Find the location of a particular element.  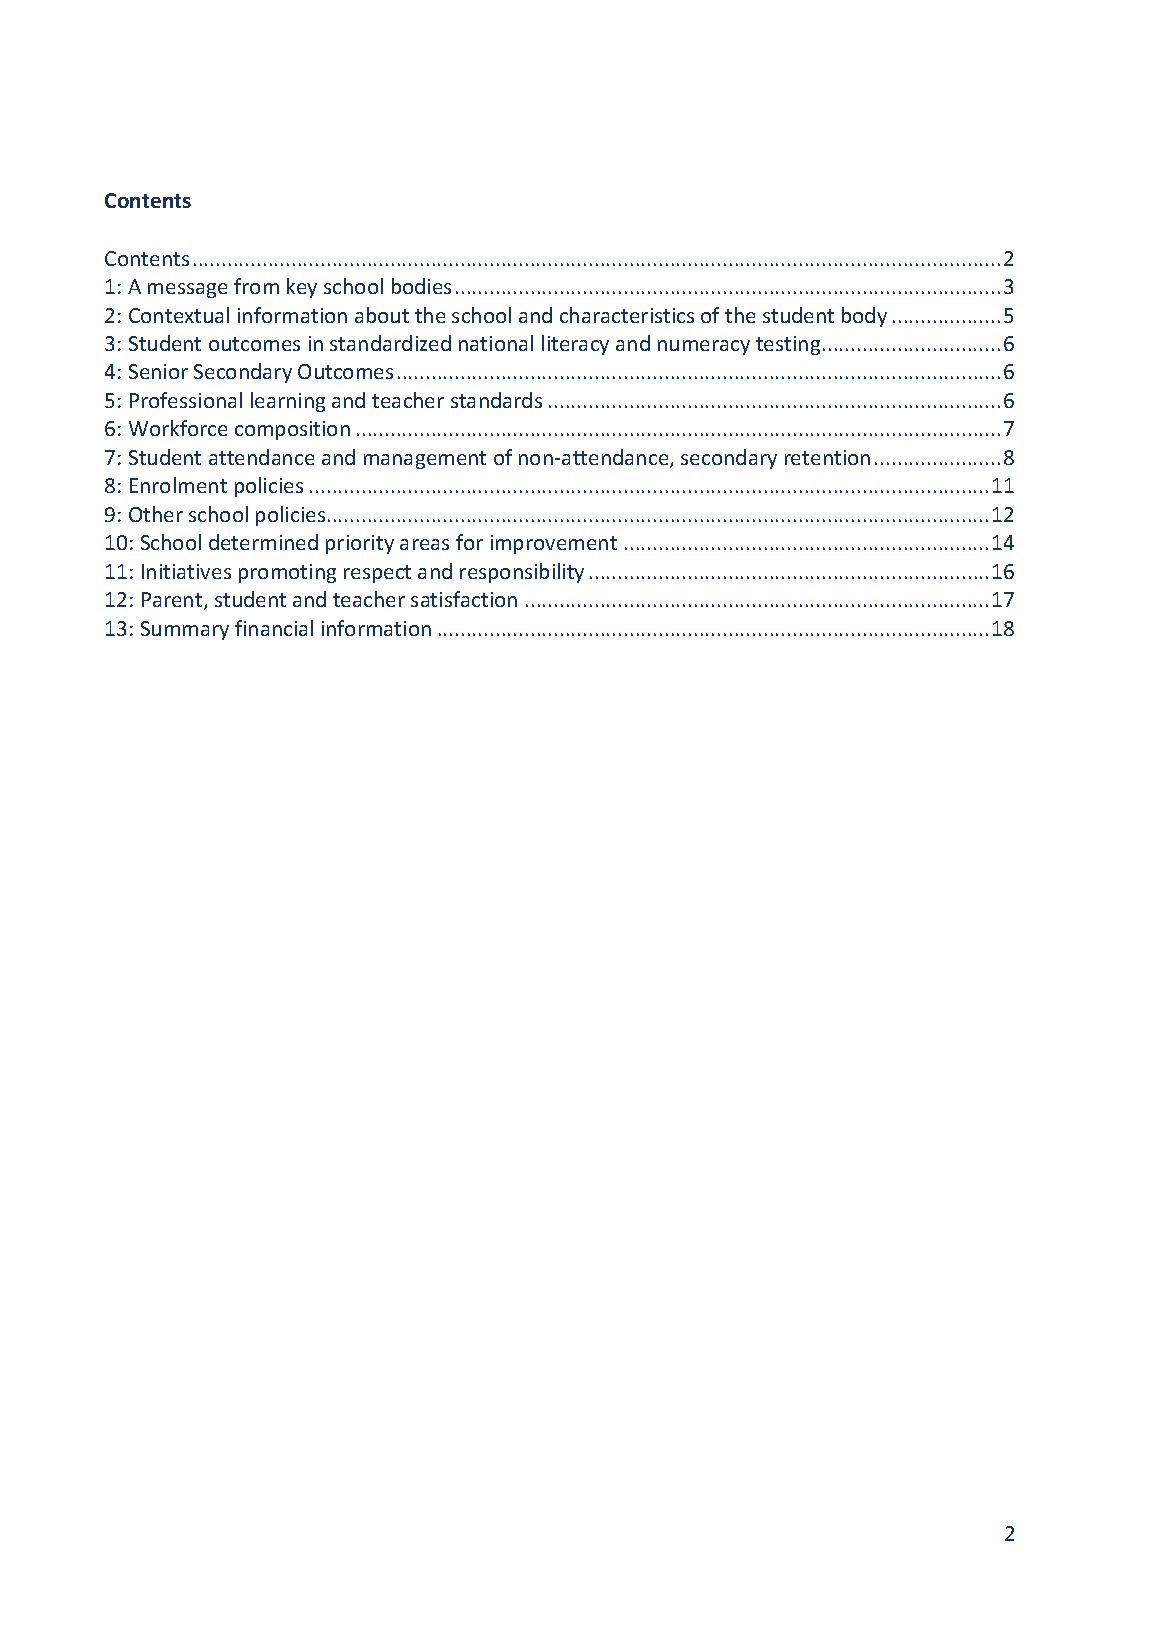

composition is located at coordinates (292, 430).
